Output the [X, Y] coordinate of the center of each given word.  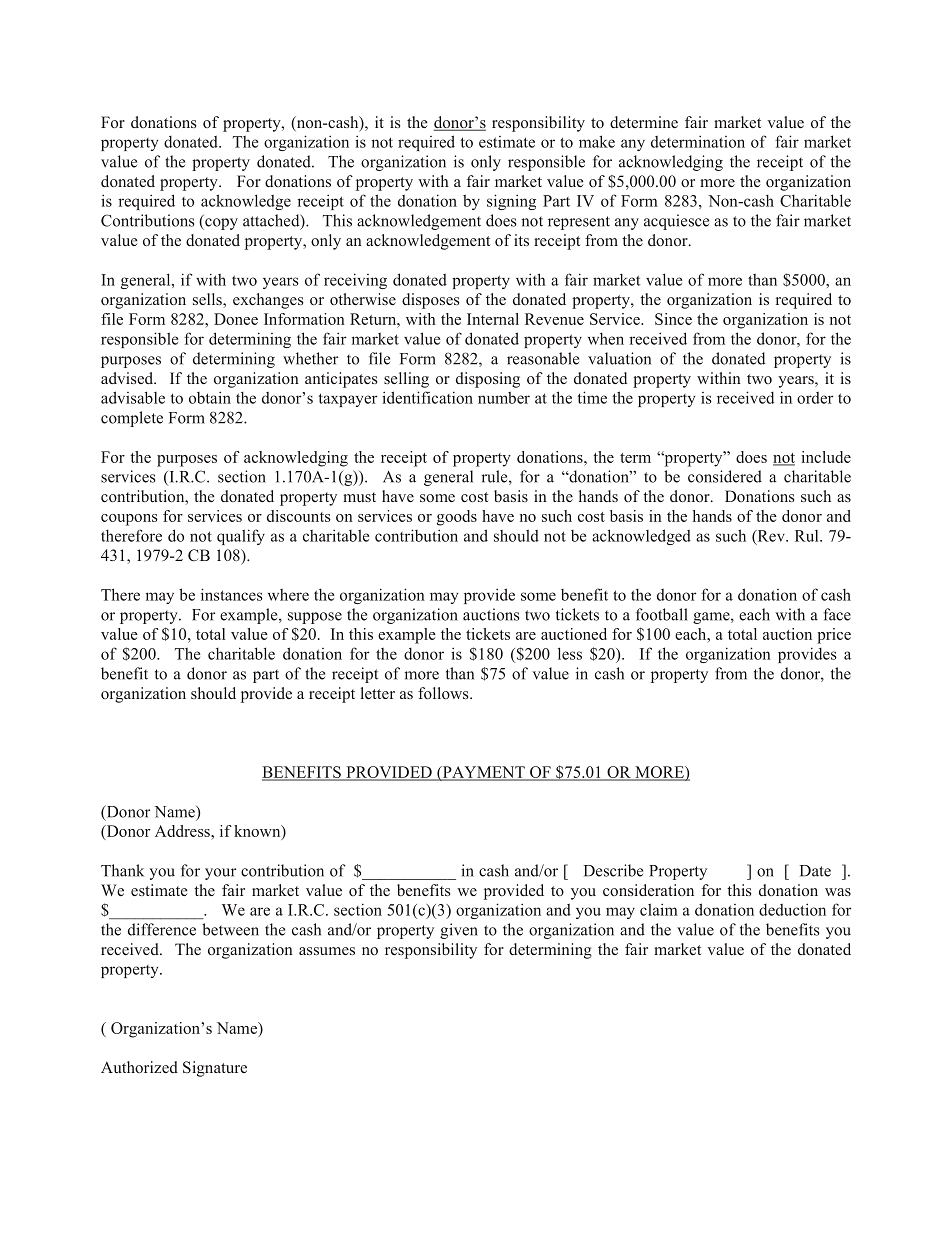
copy [220, 224]
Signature [215, 1069]
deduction [792, 909]
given [459, 931]
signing [511, 202]
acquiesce [676, 222]
